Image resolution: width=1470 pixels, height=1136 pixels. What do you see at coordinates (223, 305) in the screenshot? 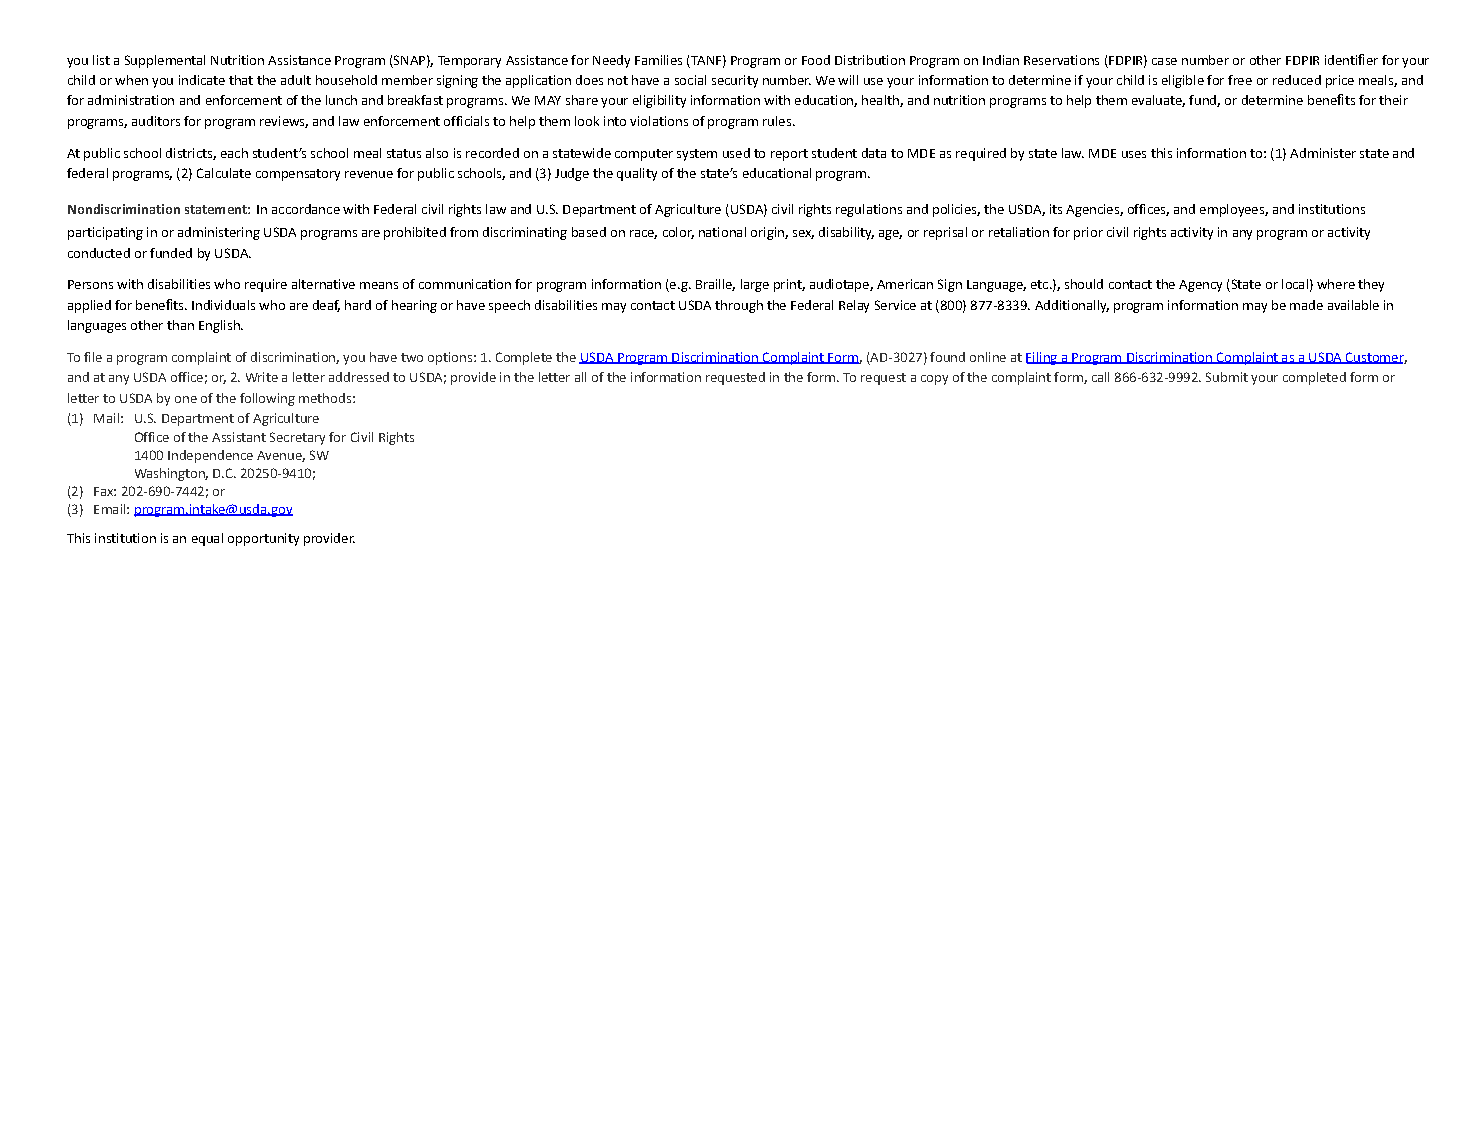
I see `Individuals` at bounding box center [223, 305].
